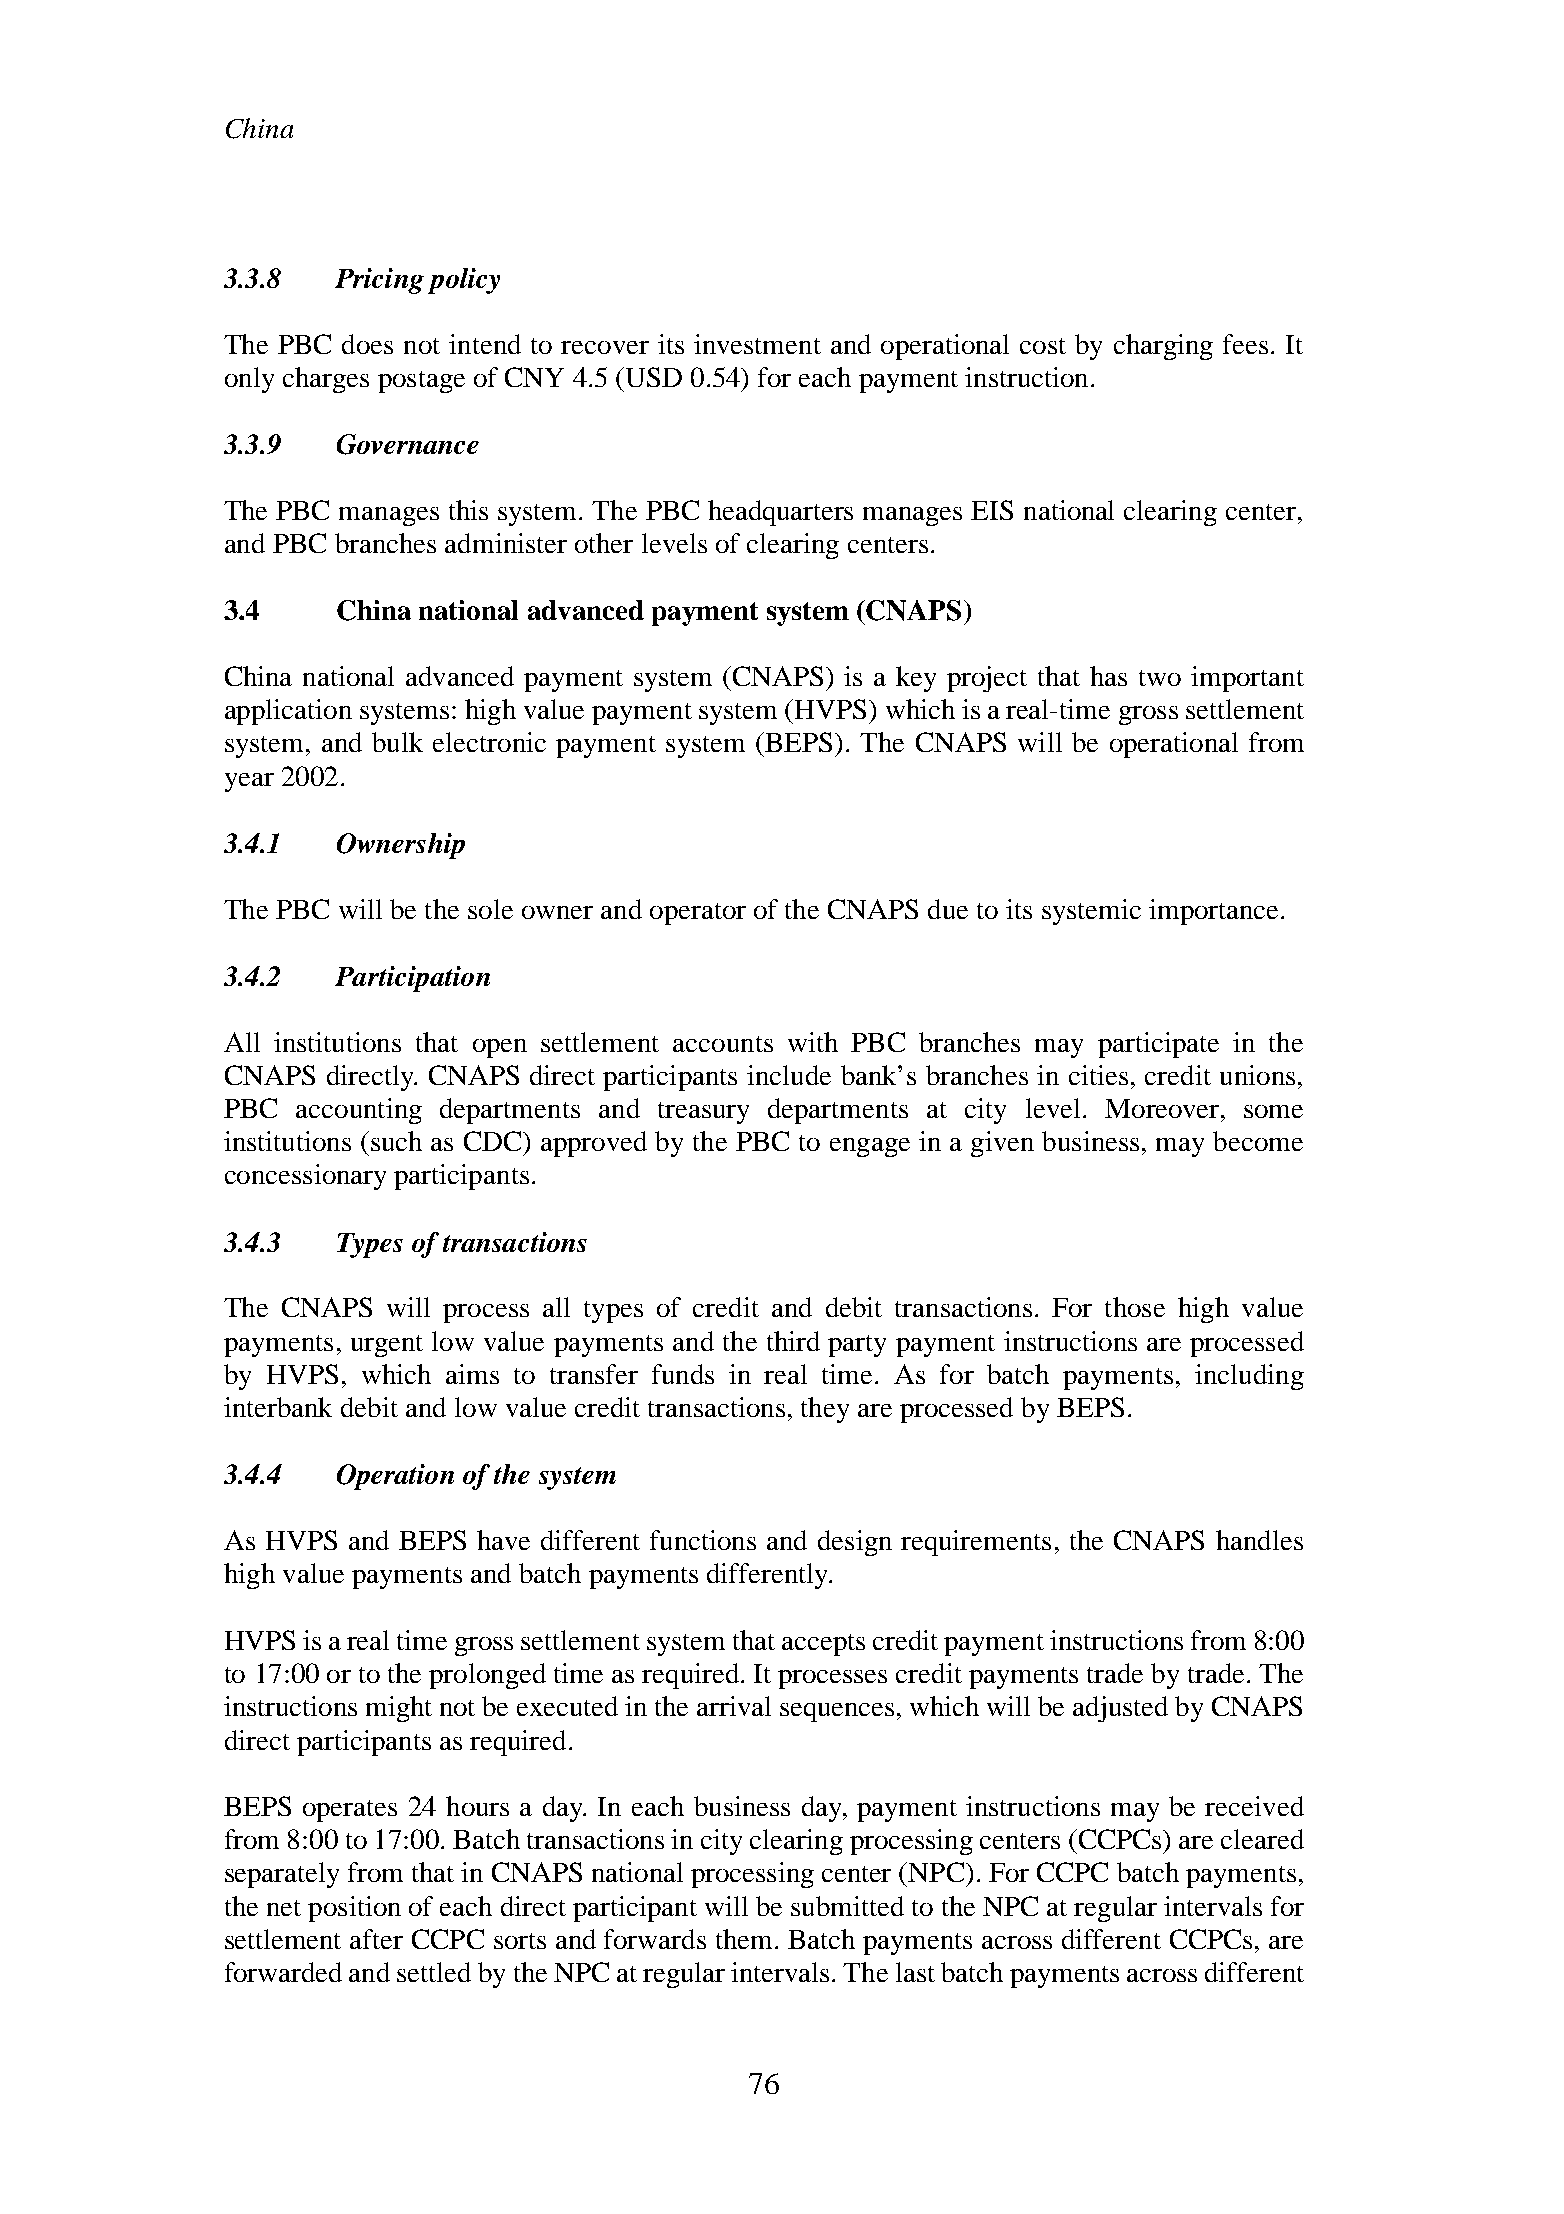  Describe the element at coordinates (757, 344) in the page. I see `investment` at that location.
